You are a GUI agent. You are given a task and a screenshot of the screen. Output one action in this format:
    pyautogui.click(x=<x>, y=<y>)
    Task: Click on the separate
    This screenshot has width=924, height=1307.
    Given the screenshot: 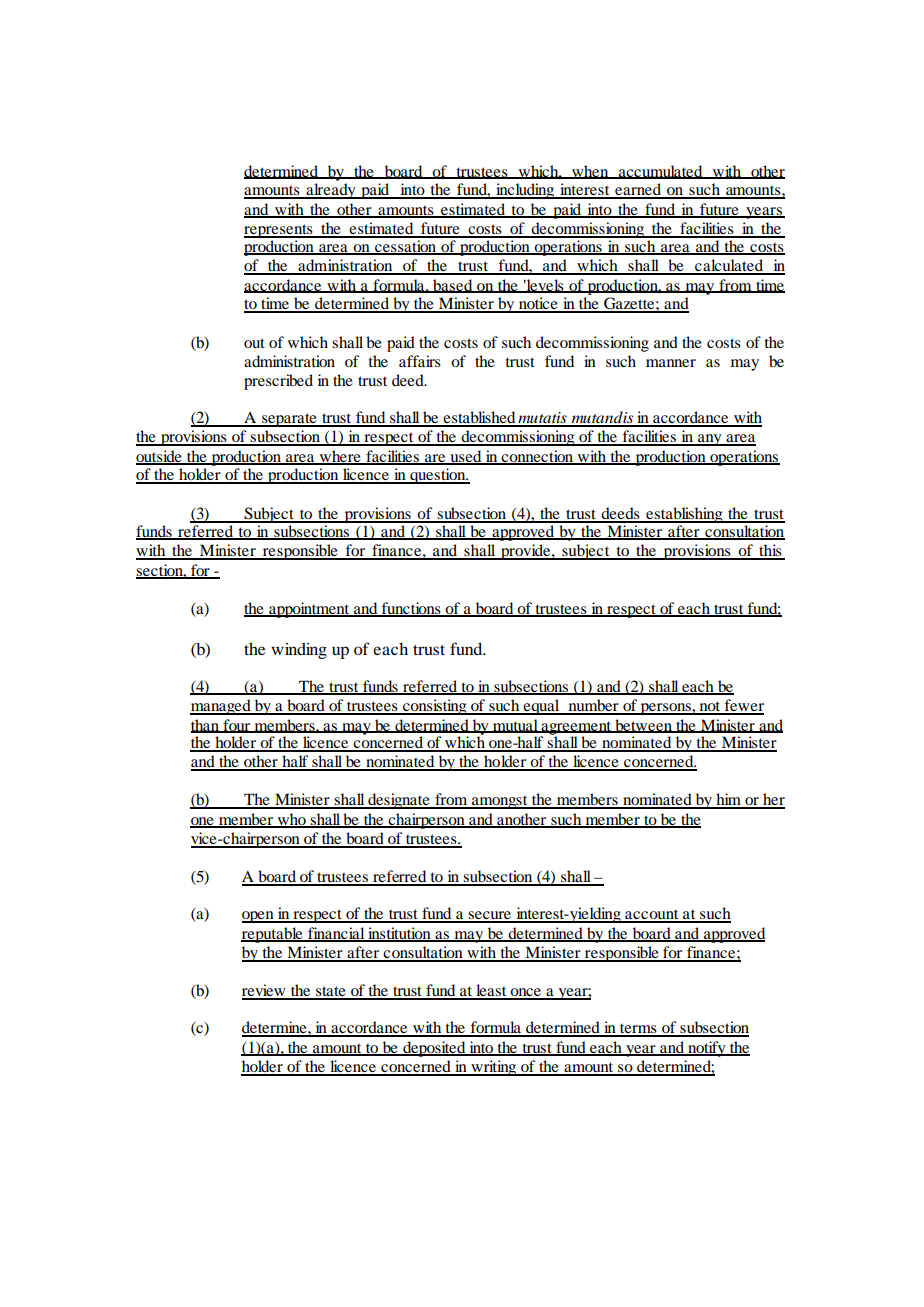 What is the action you would take?
    pyautogui.click(x=289, y=420)
